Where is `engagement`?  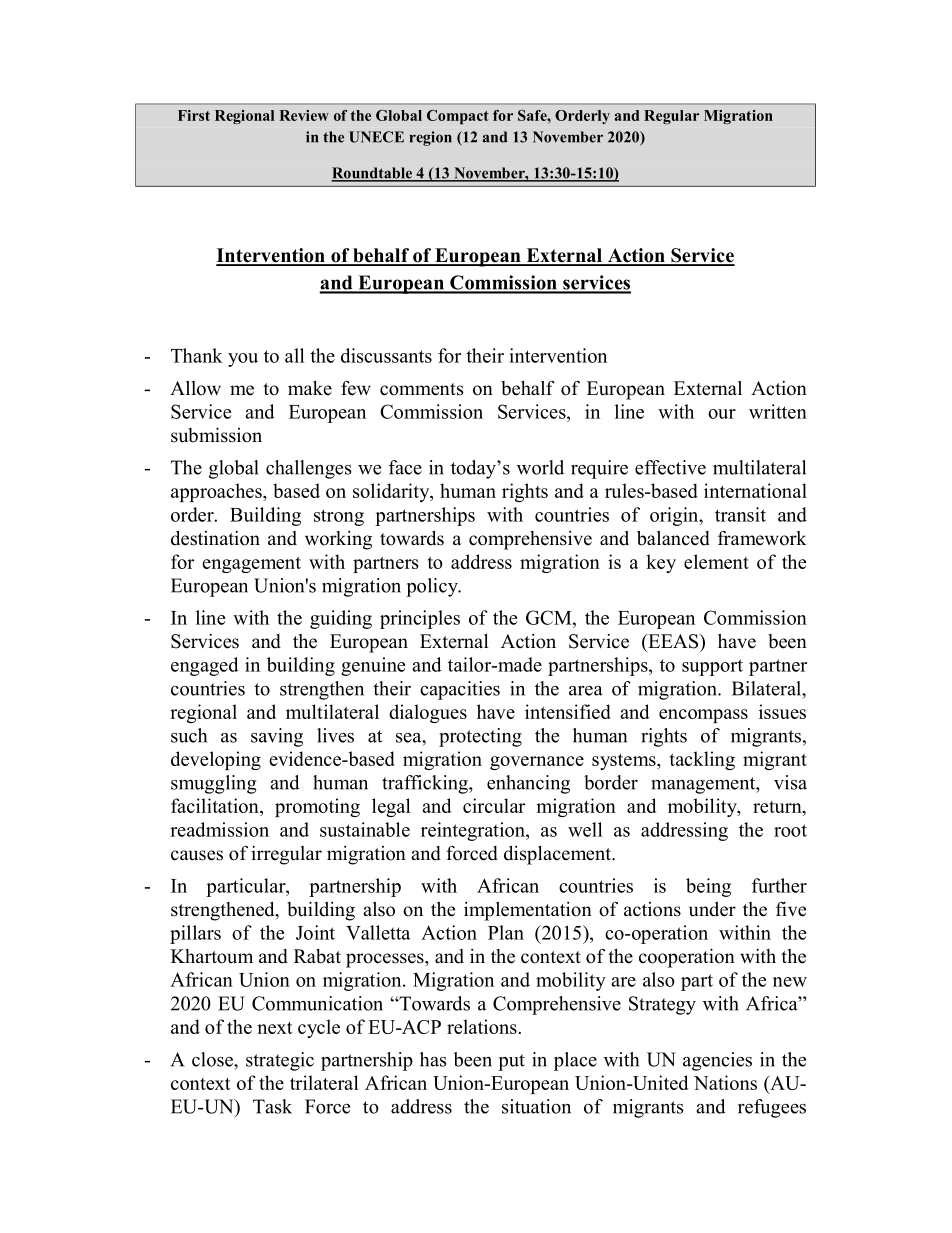
engagement is located at coordinates (251, 565).
